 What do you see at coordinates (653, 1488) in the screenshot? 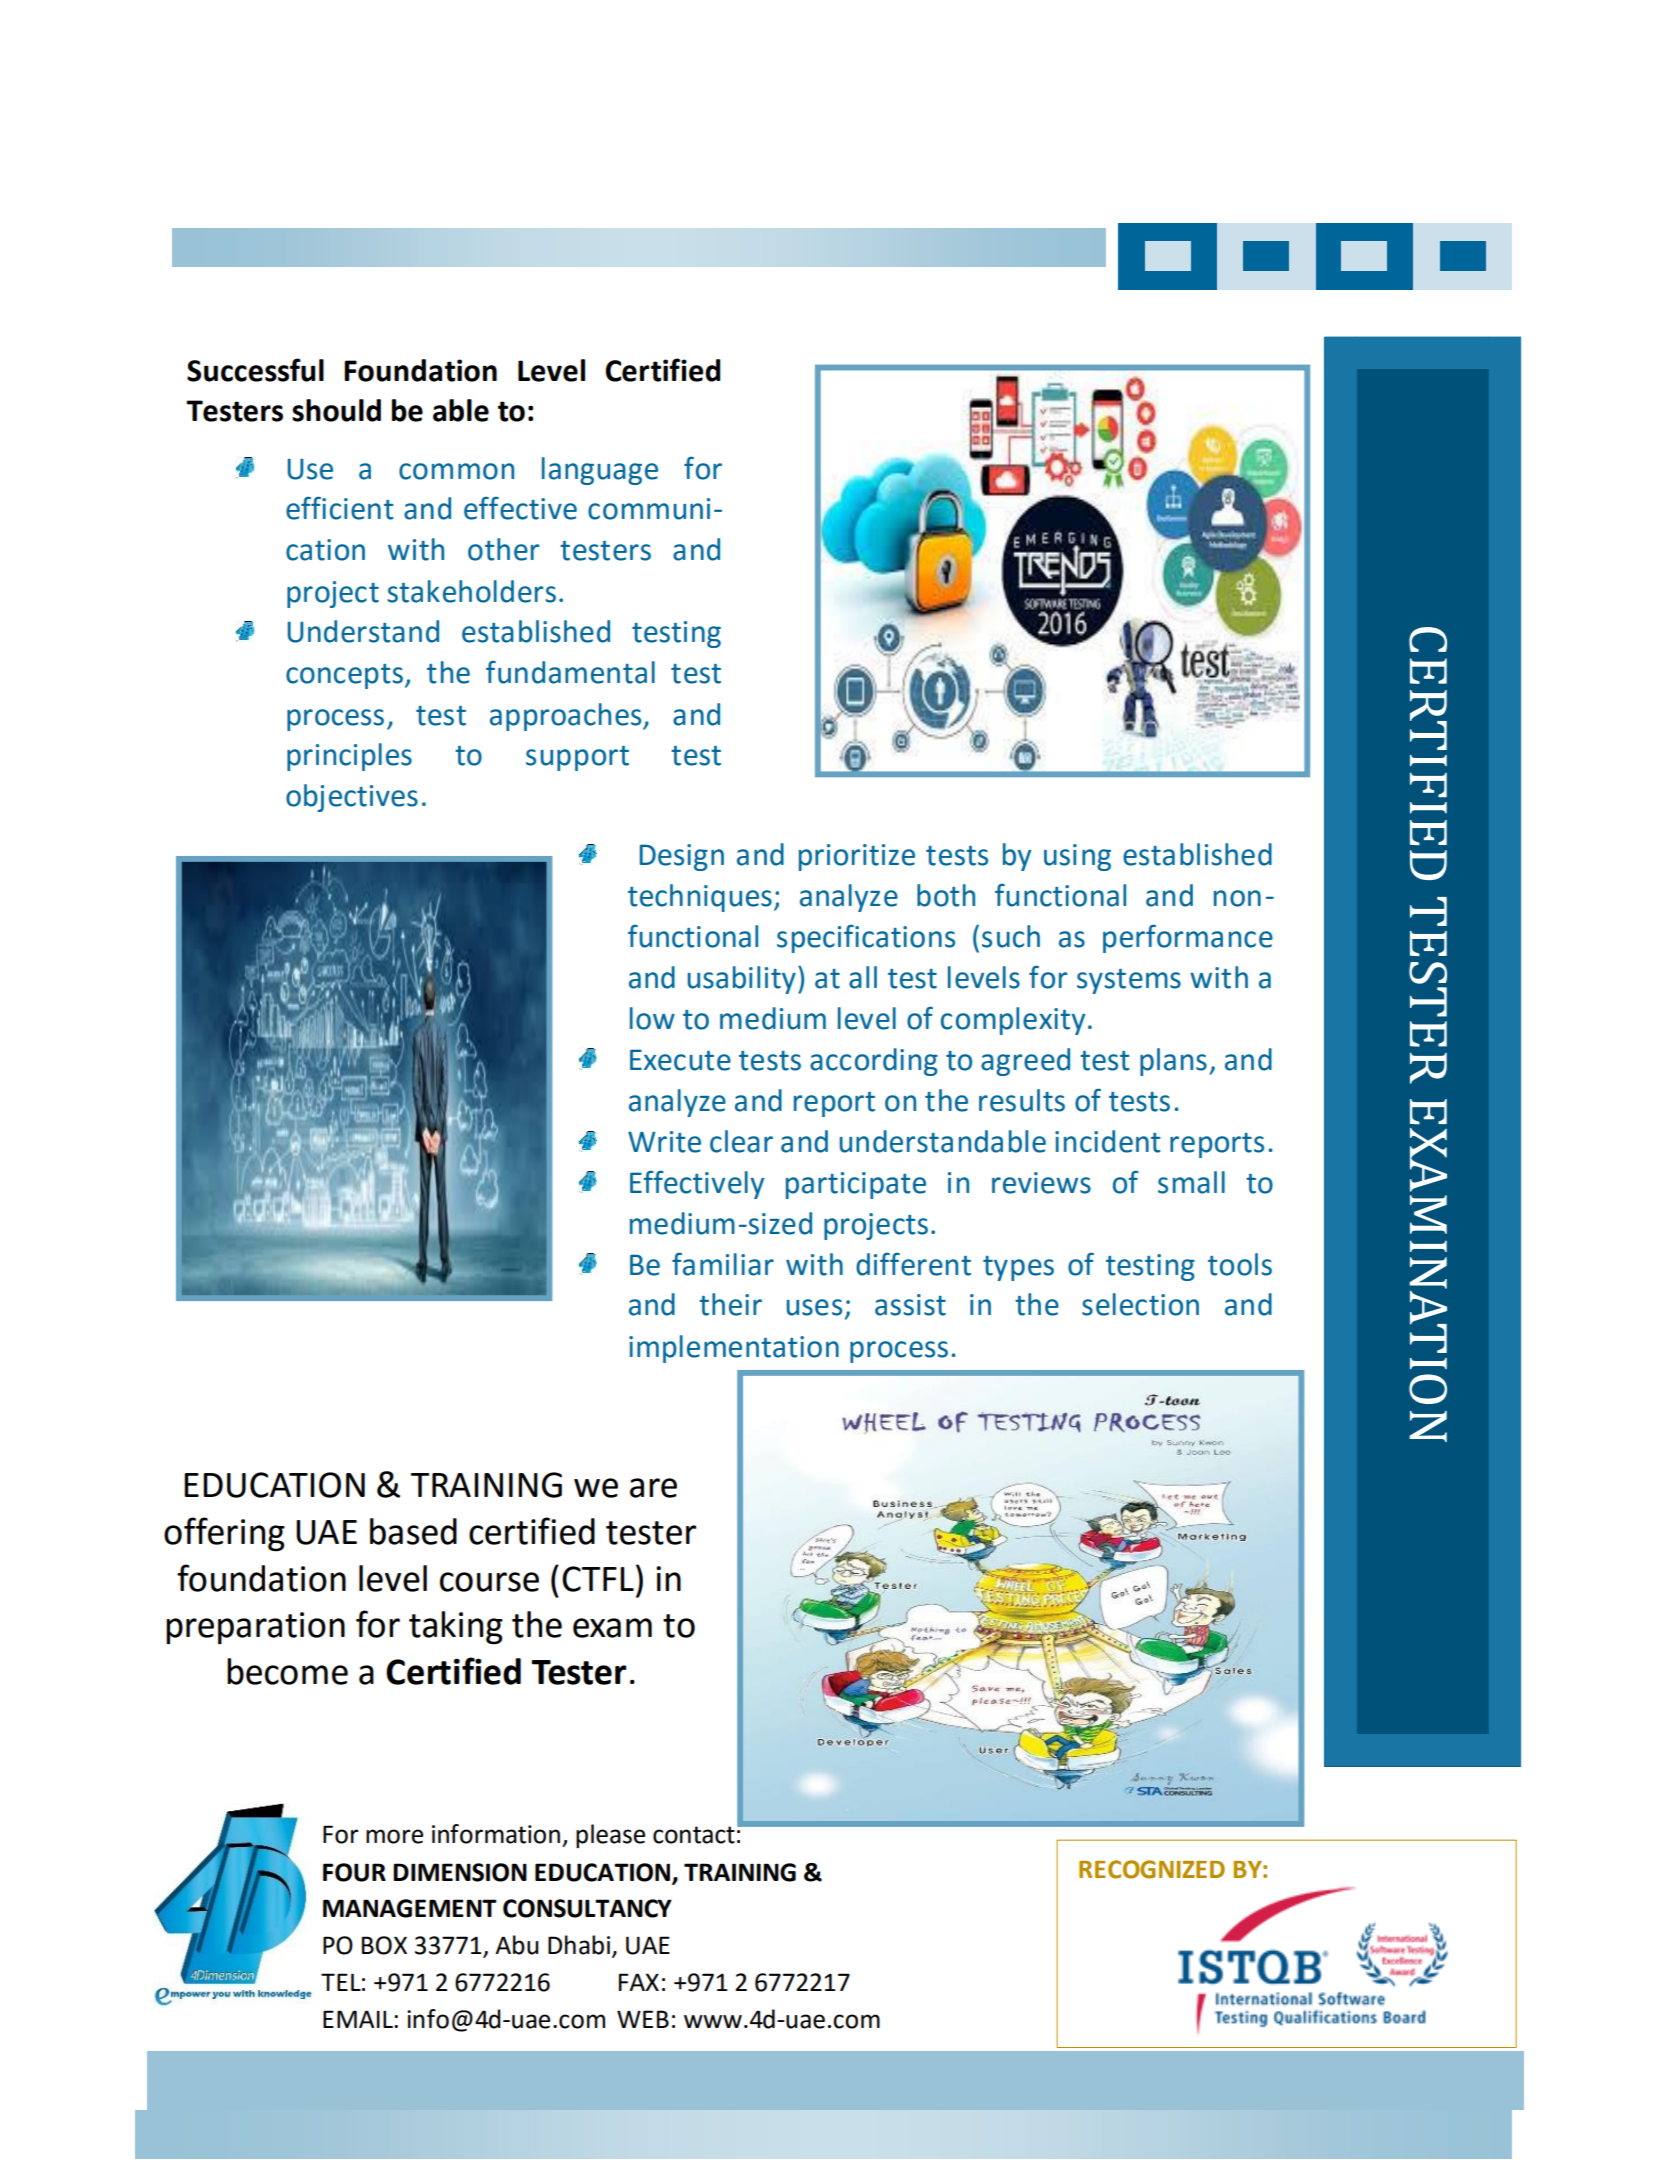
I see `are` at bounding box center [653, 1488].
